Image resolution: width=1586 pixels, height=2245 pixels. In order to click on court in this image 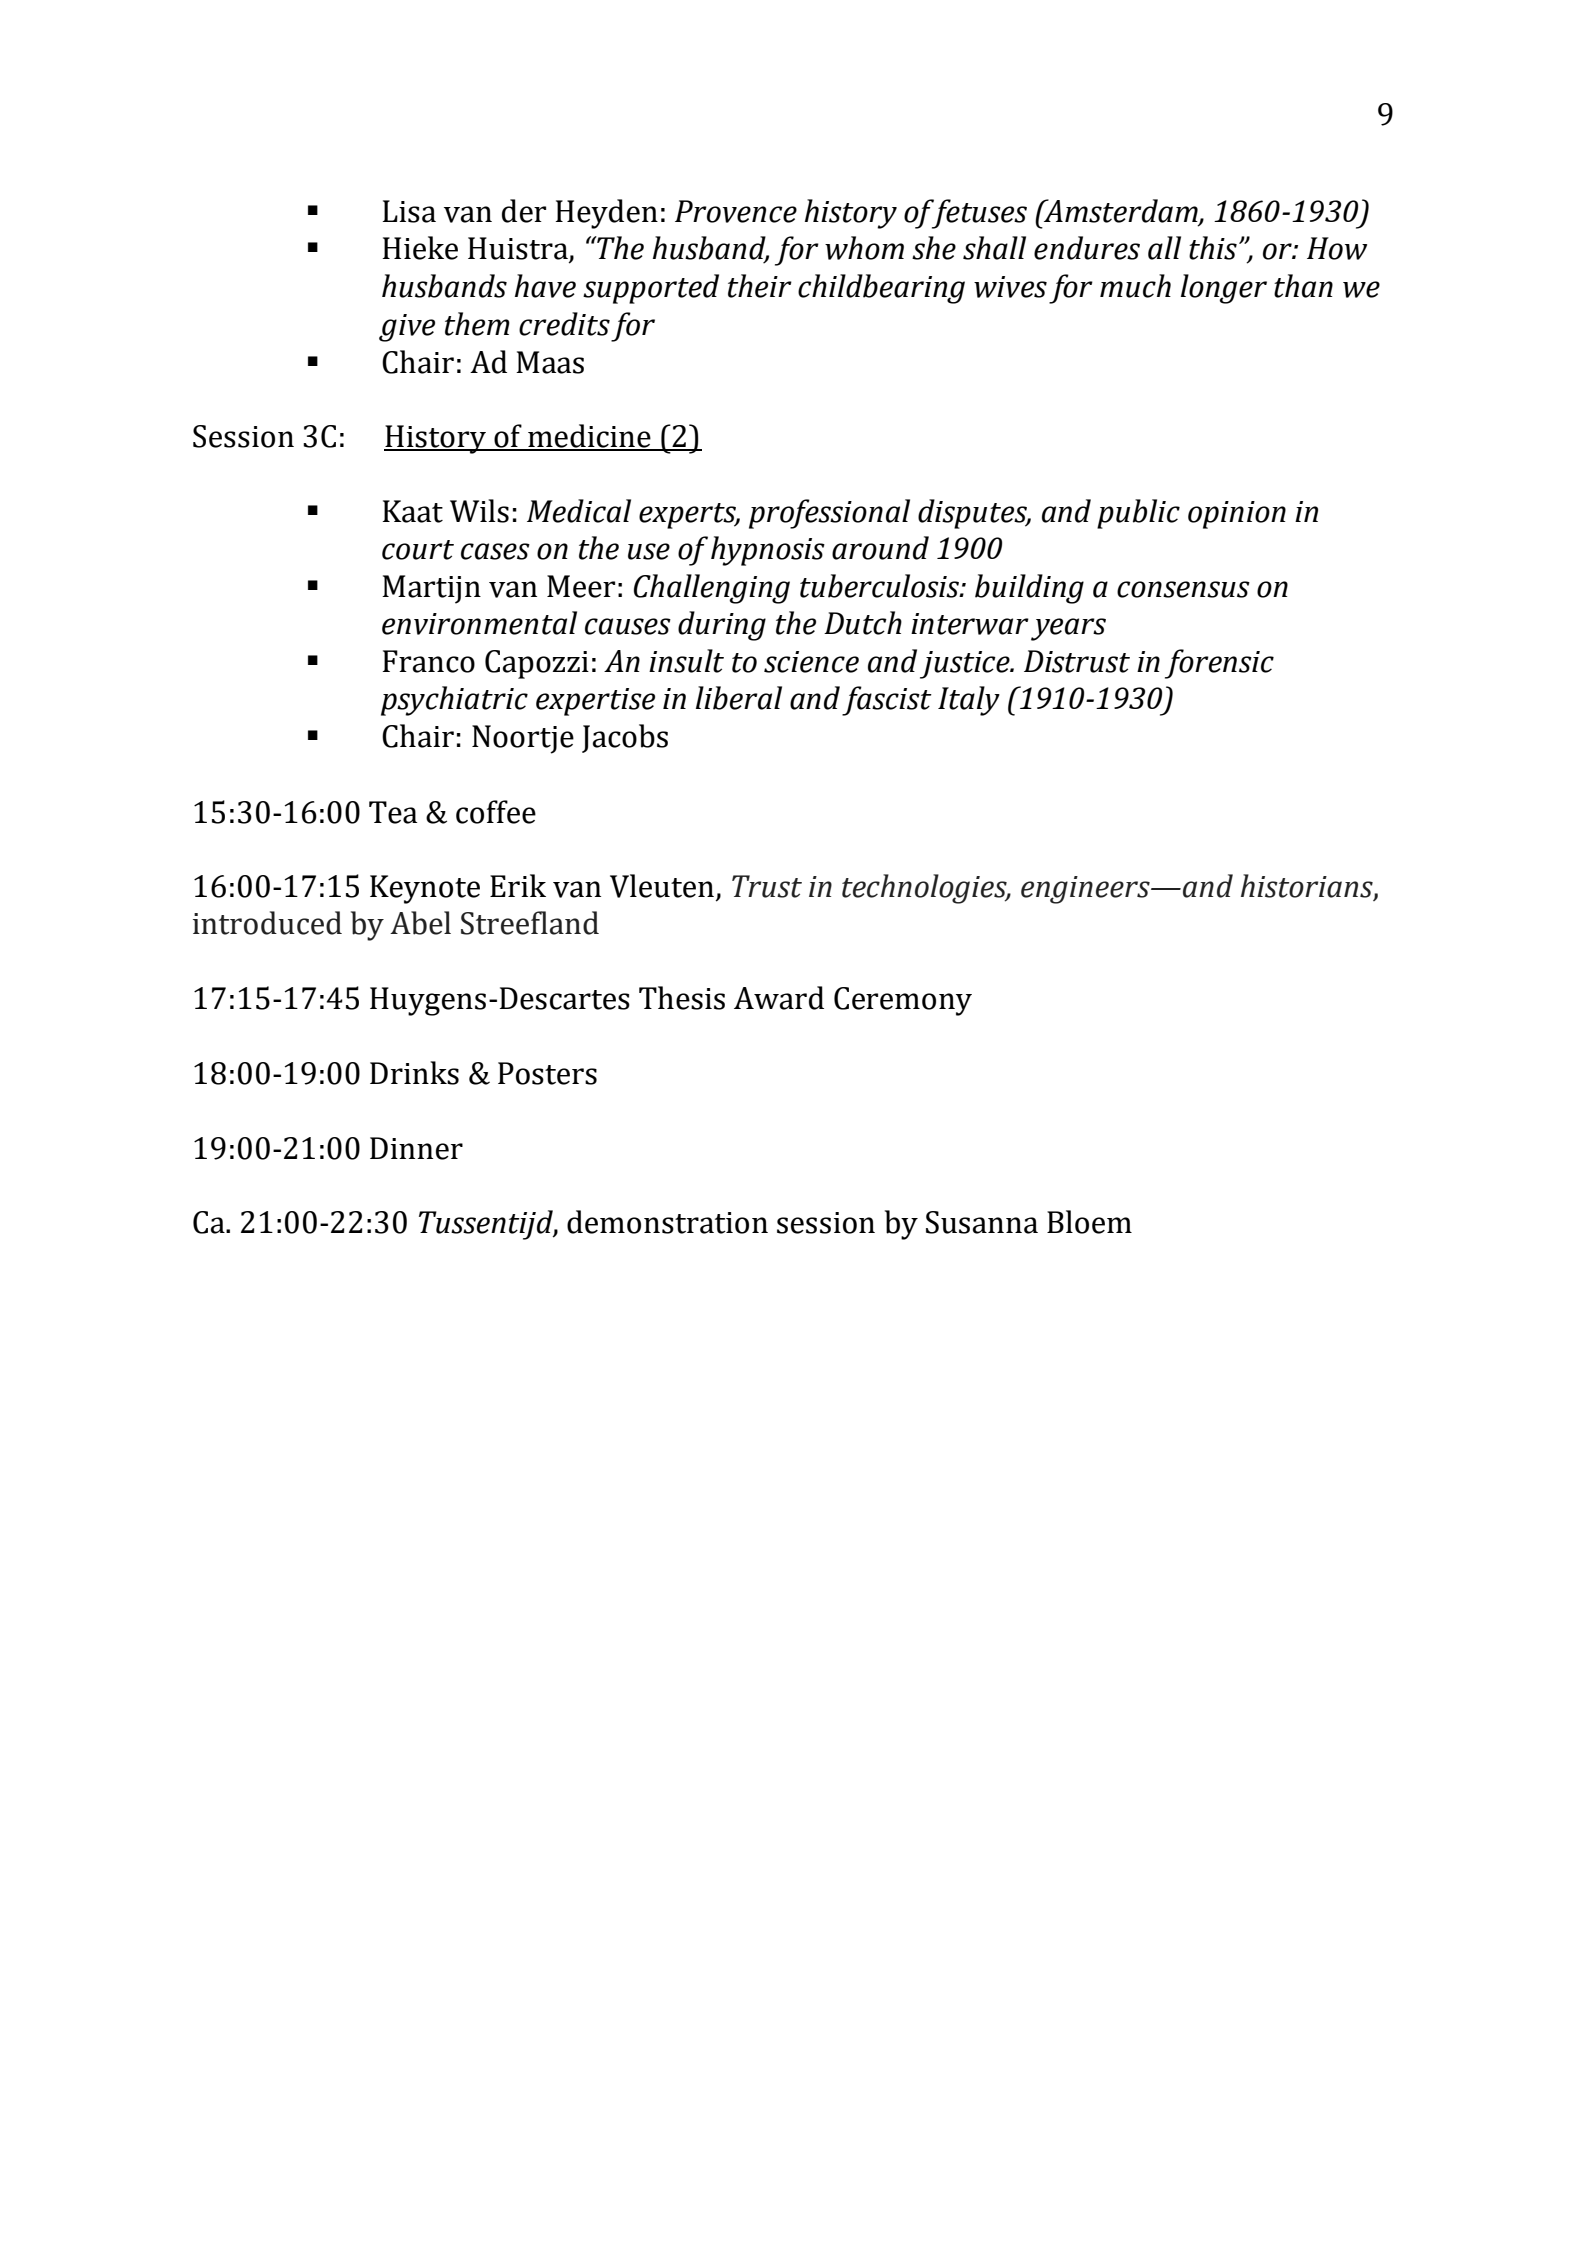, I will do `click(418, 550)`.
